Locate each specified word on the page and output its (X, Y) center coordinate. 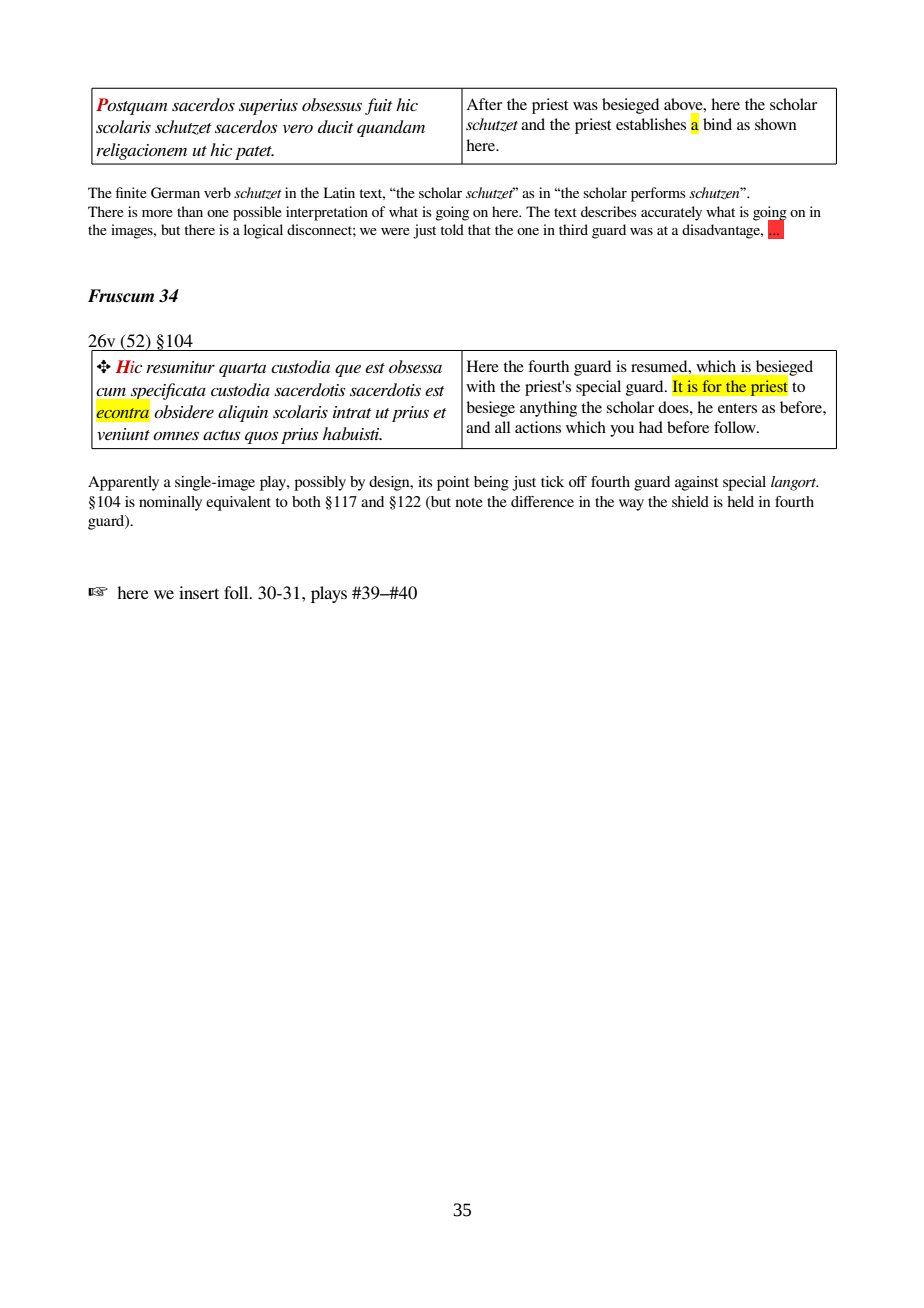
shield (690, 501)
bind (717, 124)
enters (737, 408)
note (469, 502)
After (484, 104)
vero (298, 129)
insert (199, 592)
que (348, 371)
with (480, 386)
